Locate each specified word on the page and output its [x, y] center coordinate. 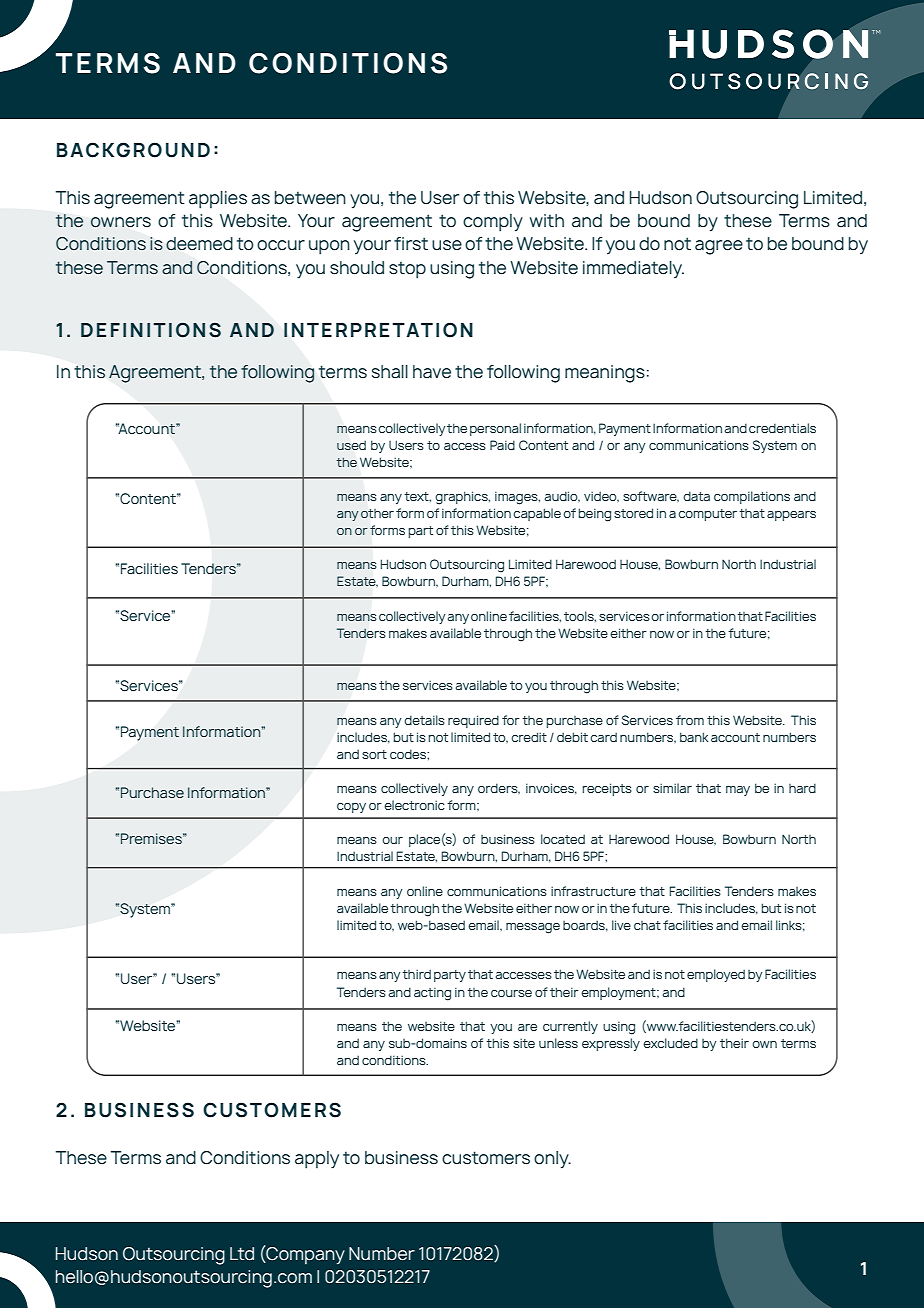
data [696, 496]
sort [374, 754]
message [533, 928]
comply [493, 223]
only [552, 1160]
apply [317, 1160]
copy [351, 808]
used [351, 445]
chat [647, 925]
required [473, 721]
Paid [502, 445]
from [690, 720]
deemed [199, 244]
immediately [633, 269]
